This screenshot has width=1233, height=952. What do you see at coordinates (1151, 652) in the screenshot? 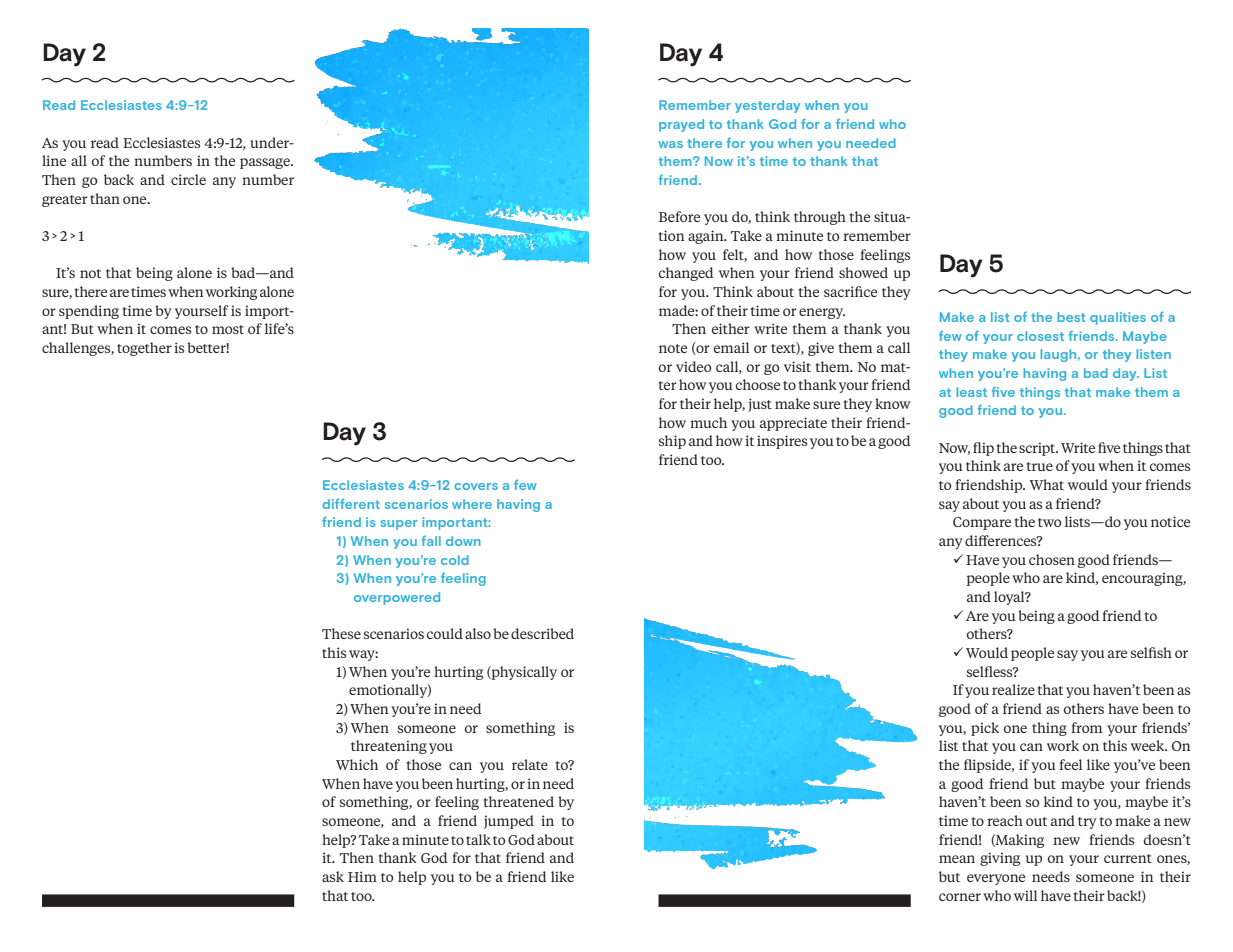
I see `selfish` at bounding box center [1151, 652].
